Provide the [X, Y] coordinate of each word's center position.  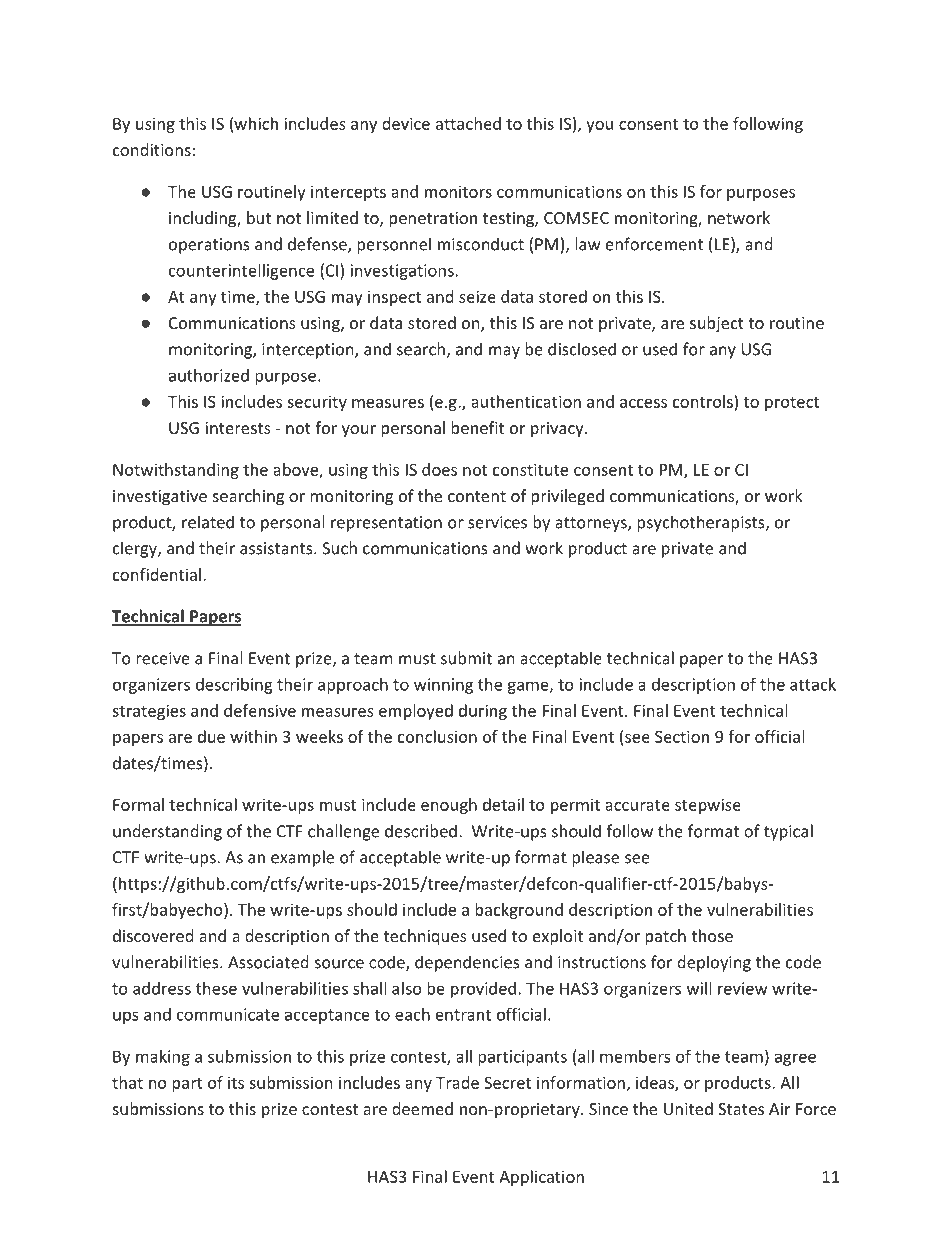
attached [468, 123]
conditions [152, 149]
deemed [422, 1108]
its [236, 1082]
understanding [167, 832]
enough [449, 806]
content [477, 496]
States [741, 1109]
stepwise [708, 806]
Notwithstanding [176, 471]
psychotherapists [702, 523]
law [588, 244]
